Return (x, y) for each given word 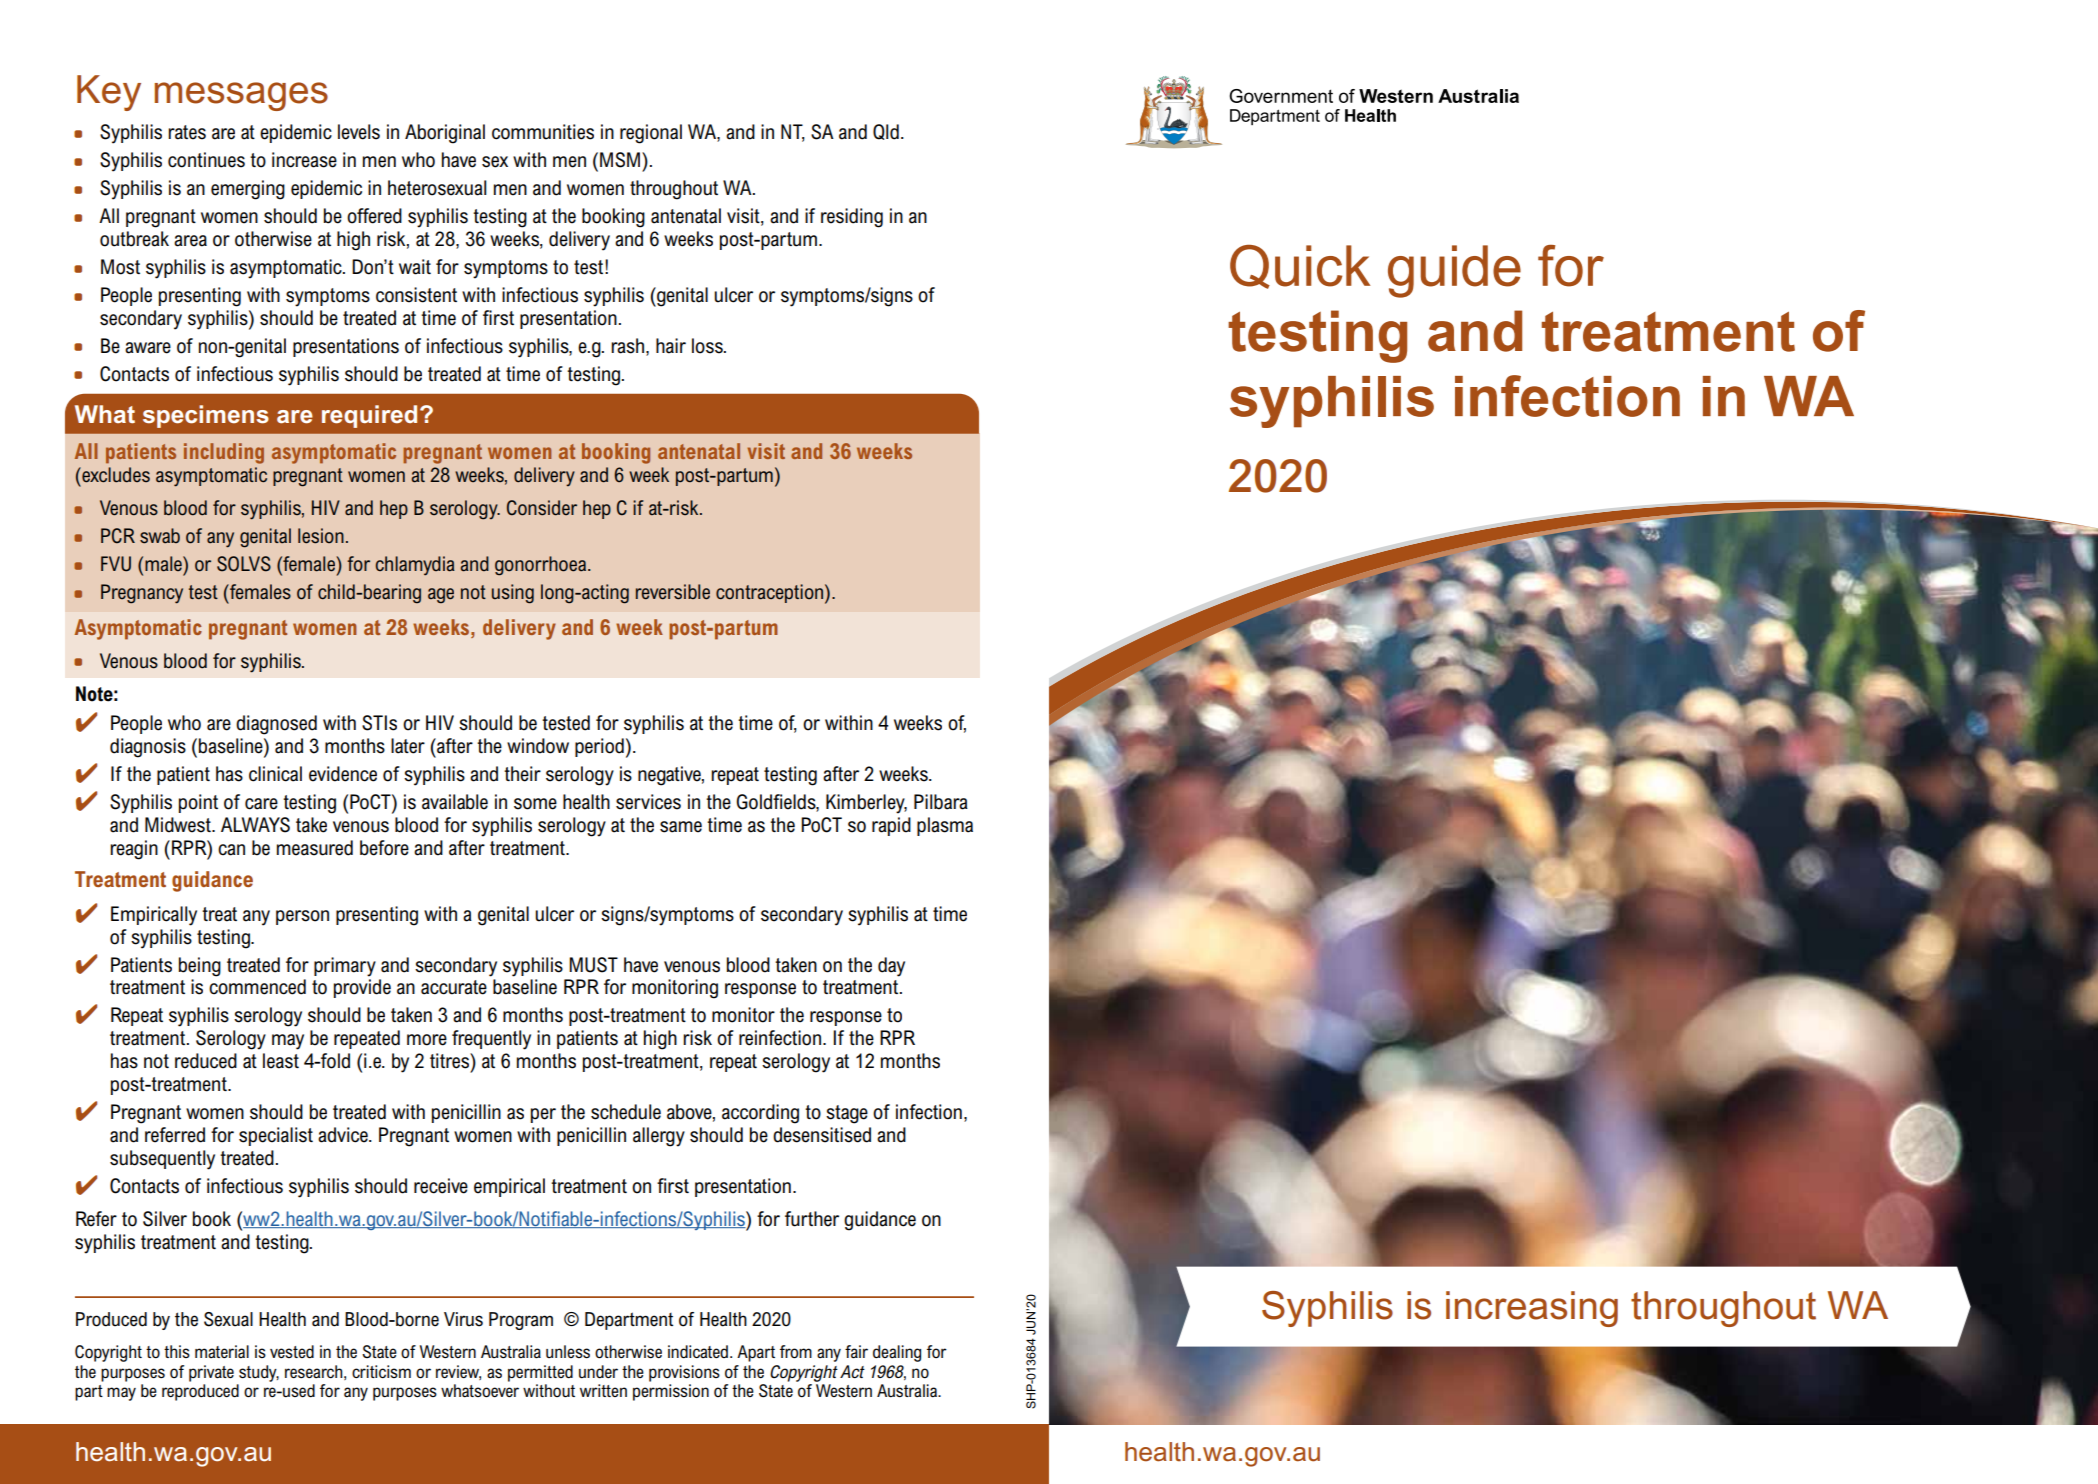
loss (708, 346)
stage (847, 1114)
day (891, 967)
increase (304, 160)
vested (292, 1351)
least (281, 1061)
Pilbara (941, 802)
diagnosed (276, 725)
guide (1454, 271)
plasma (945, 826)
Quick (1300, 267)
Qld (886, 132)
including (224, 453)
